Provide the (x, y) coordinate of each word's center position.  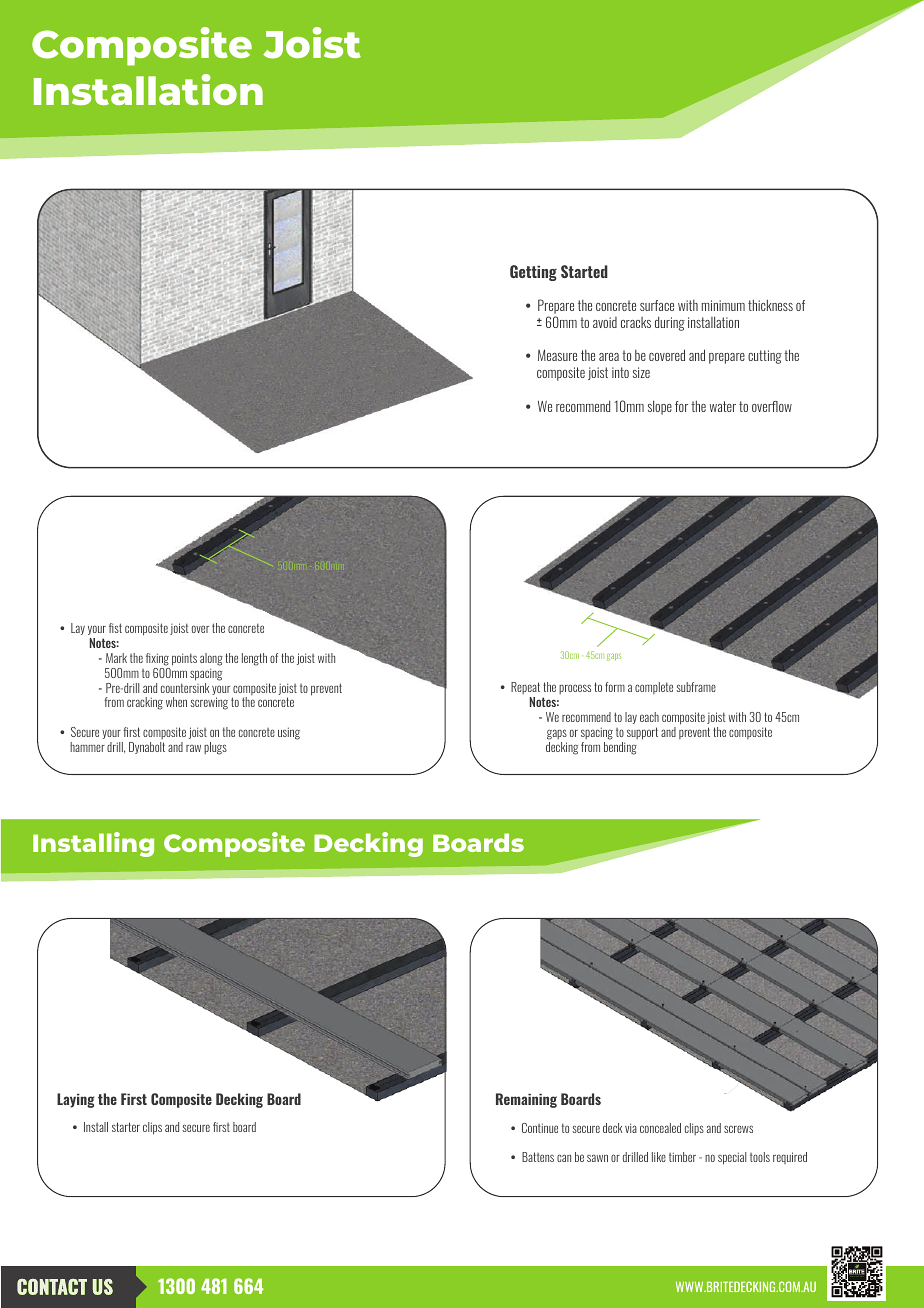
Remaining (526, 1100)
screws (738, 1129)
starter (126, 1127)
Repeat (525, 690)
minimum (723, 305)
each (649, 717)
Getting (533, 273)
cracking (145, 703)
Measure (557, 355)
